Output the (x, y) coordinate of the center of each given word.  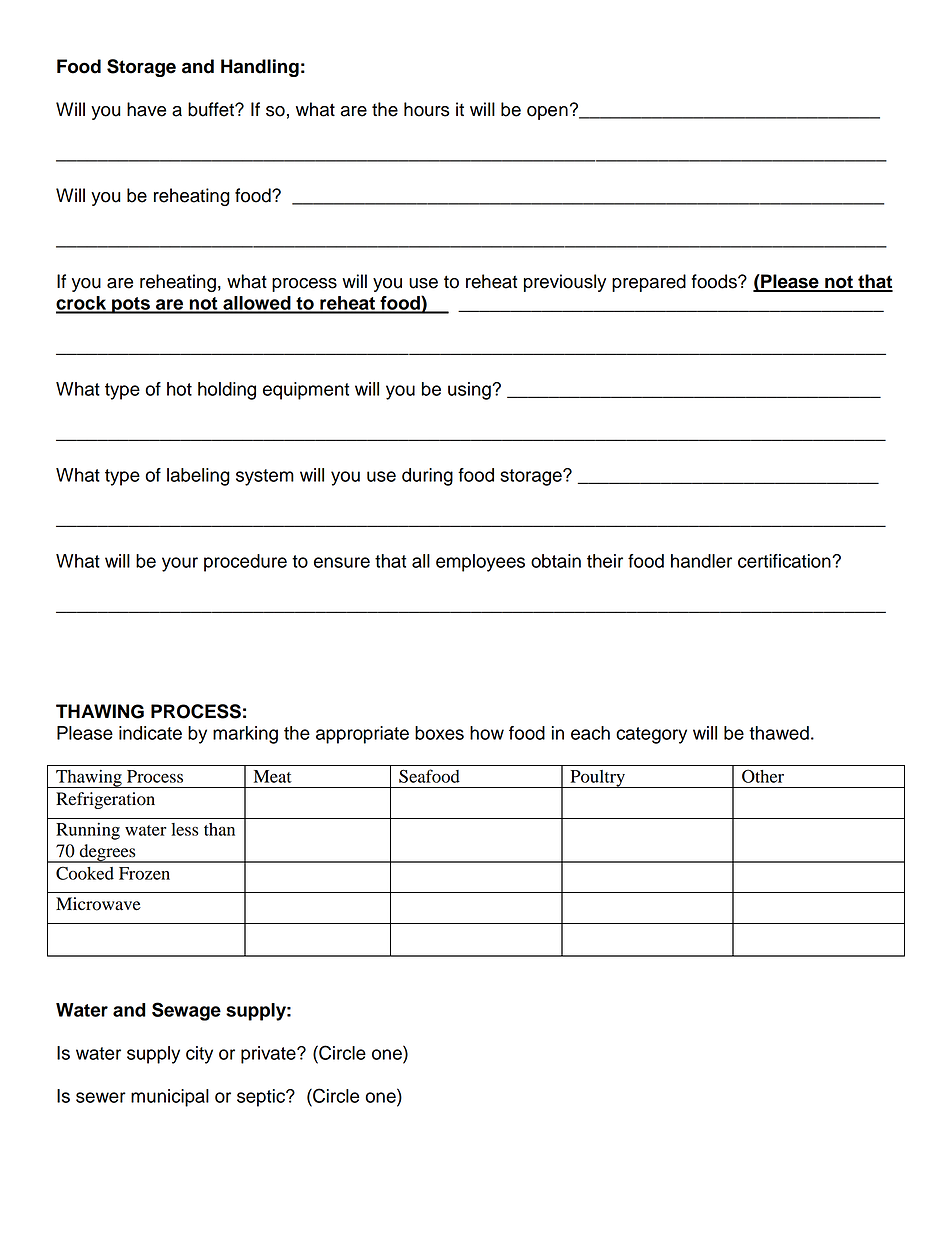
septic (262, 1098)
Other (763, 776)
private (269, 1055)
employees (480, 563)
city (199, 1055)
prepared (649, 283)
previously (565, 283)
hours (426, 109)
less (185, 829)
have (146, 109)
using (470, 391)
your (180, 564)
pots (131, 305)
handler (701, 561)
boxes (439, 733)
